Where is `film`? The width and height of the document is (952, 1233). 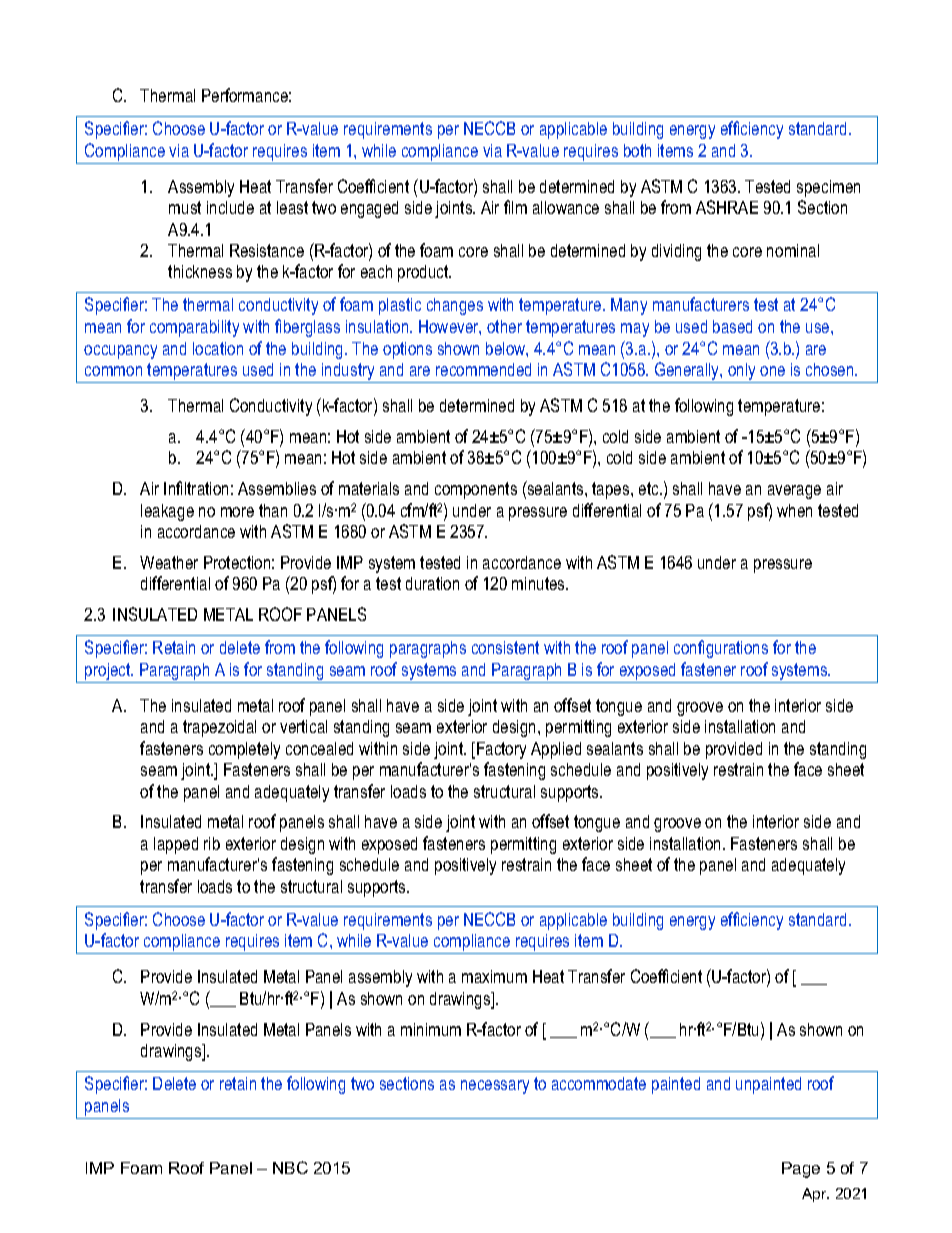
film is located at coordinates (515, 207).
